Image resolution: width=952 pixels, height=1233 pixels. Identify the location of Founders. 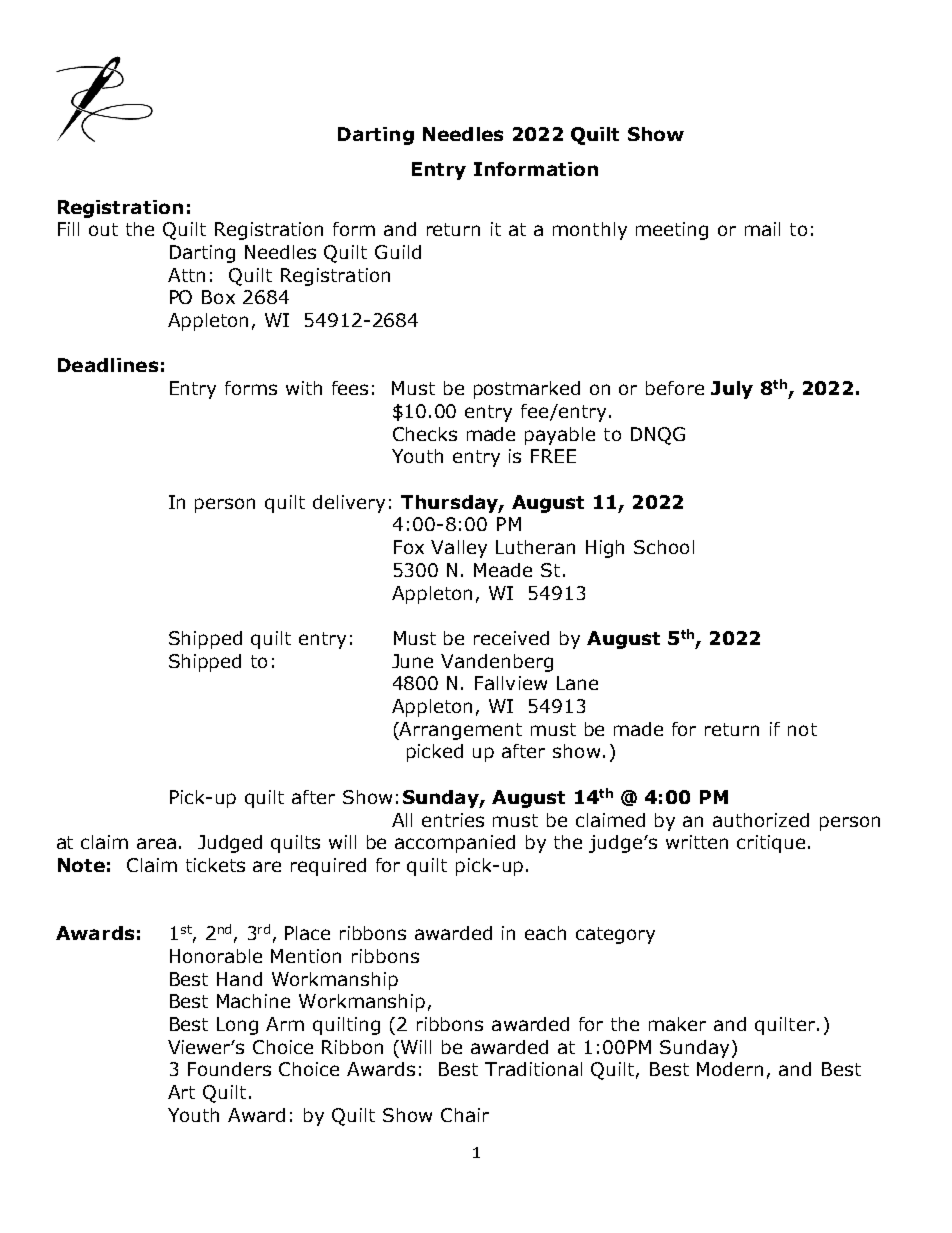
(229, 1069).
